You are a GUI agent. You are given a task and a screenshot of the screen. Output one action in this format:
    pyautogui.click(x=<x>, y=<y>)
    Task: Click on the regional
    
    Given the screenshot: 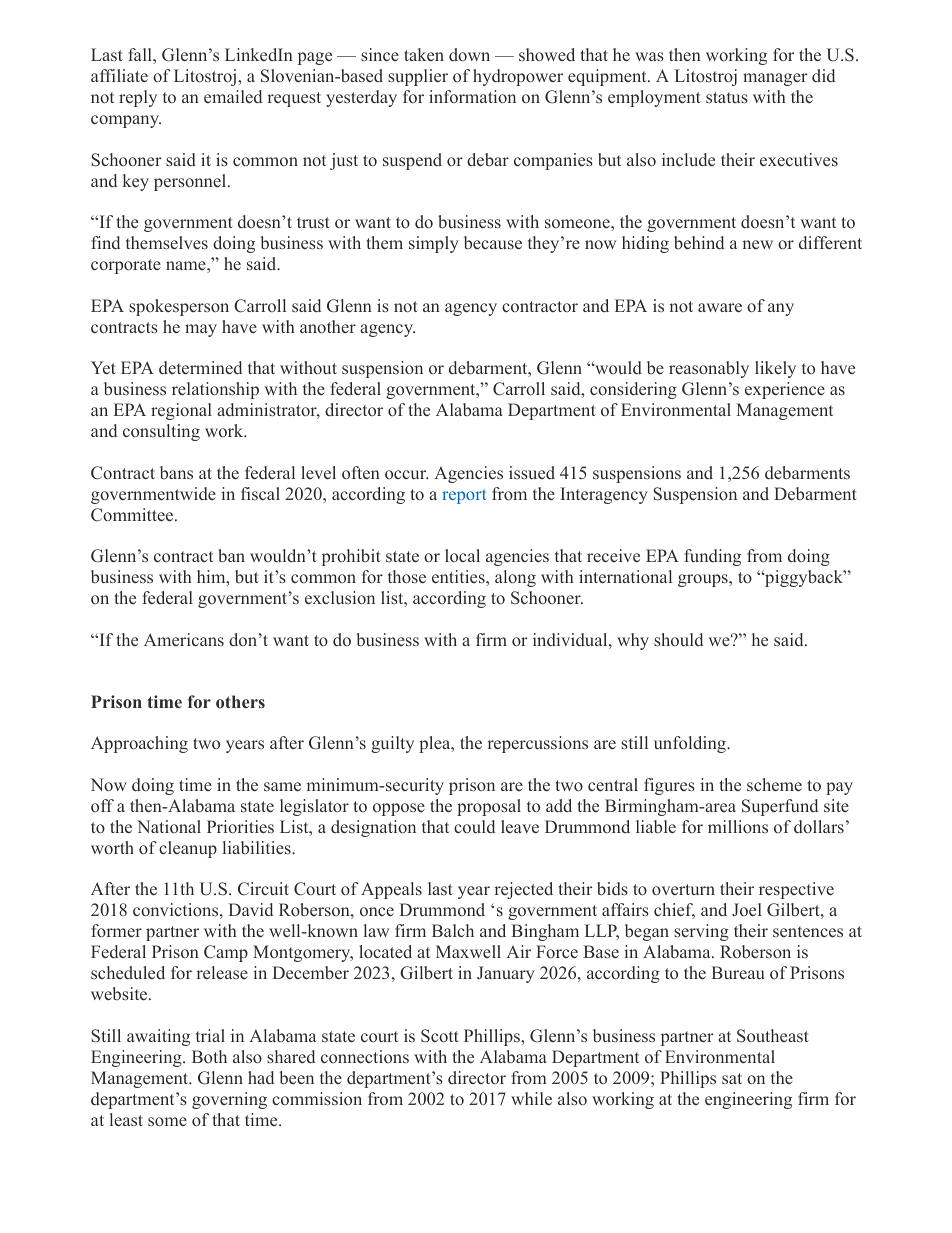 What is the action you would take?
    pyautogui.click(x=181, y=411)
